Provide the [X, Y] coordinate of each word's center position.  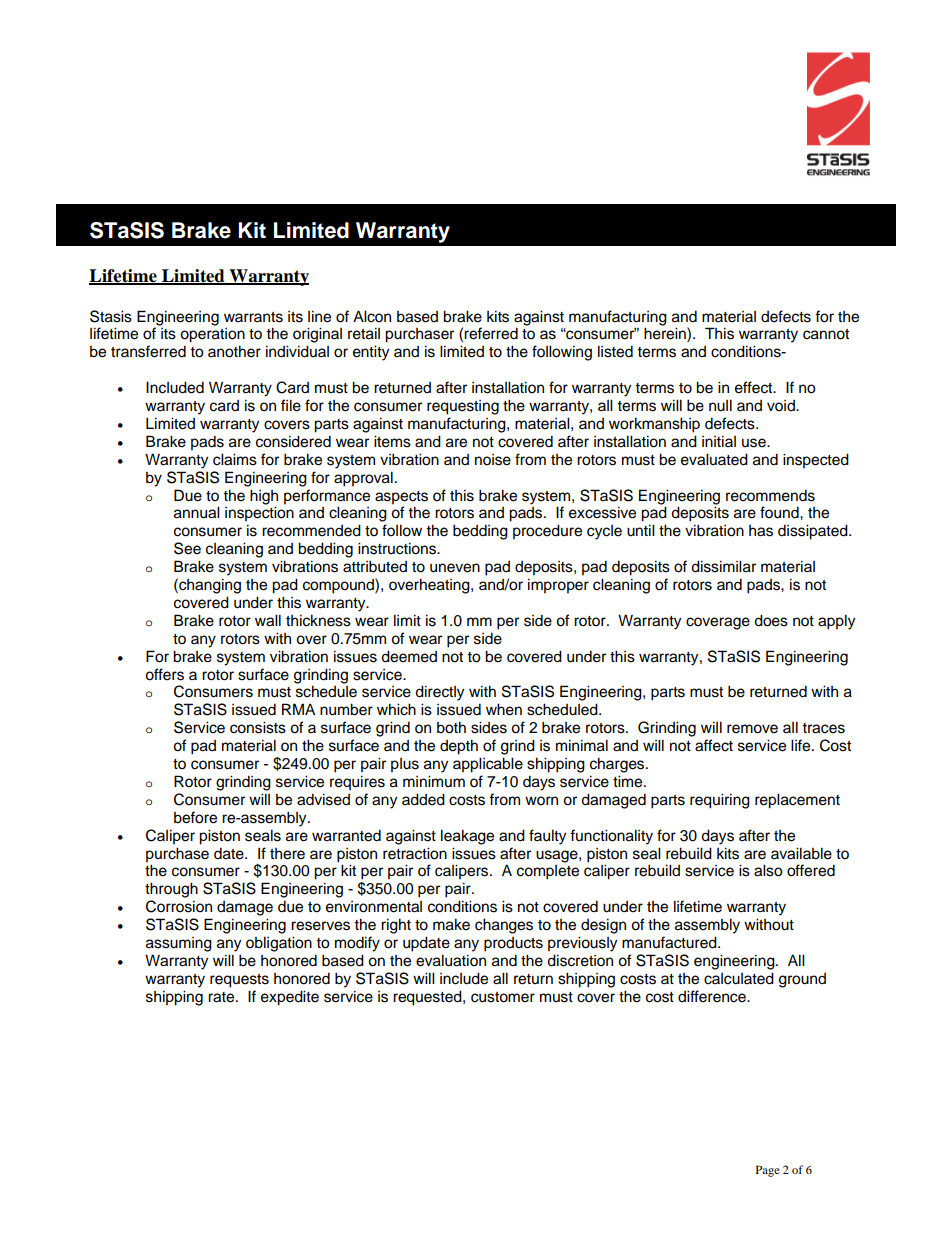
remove [752, 729]
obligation [279, 944]
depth [459, 747]
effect [755, 387]
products [513, 944]
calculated [739, 978]
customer [503, 997]
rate [222, 997]
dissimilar [723, 566]
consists [258, 727]
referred [491, 333]
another [234, 351]
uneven [455, 568]
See [187, 548]
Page [768, 1171]
